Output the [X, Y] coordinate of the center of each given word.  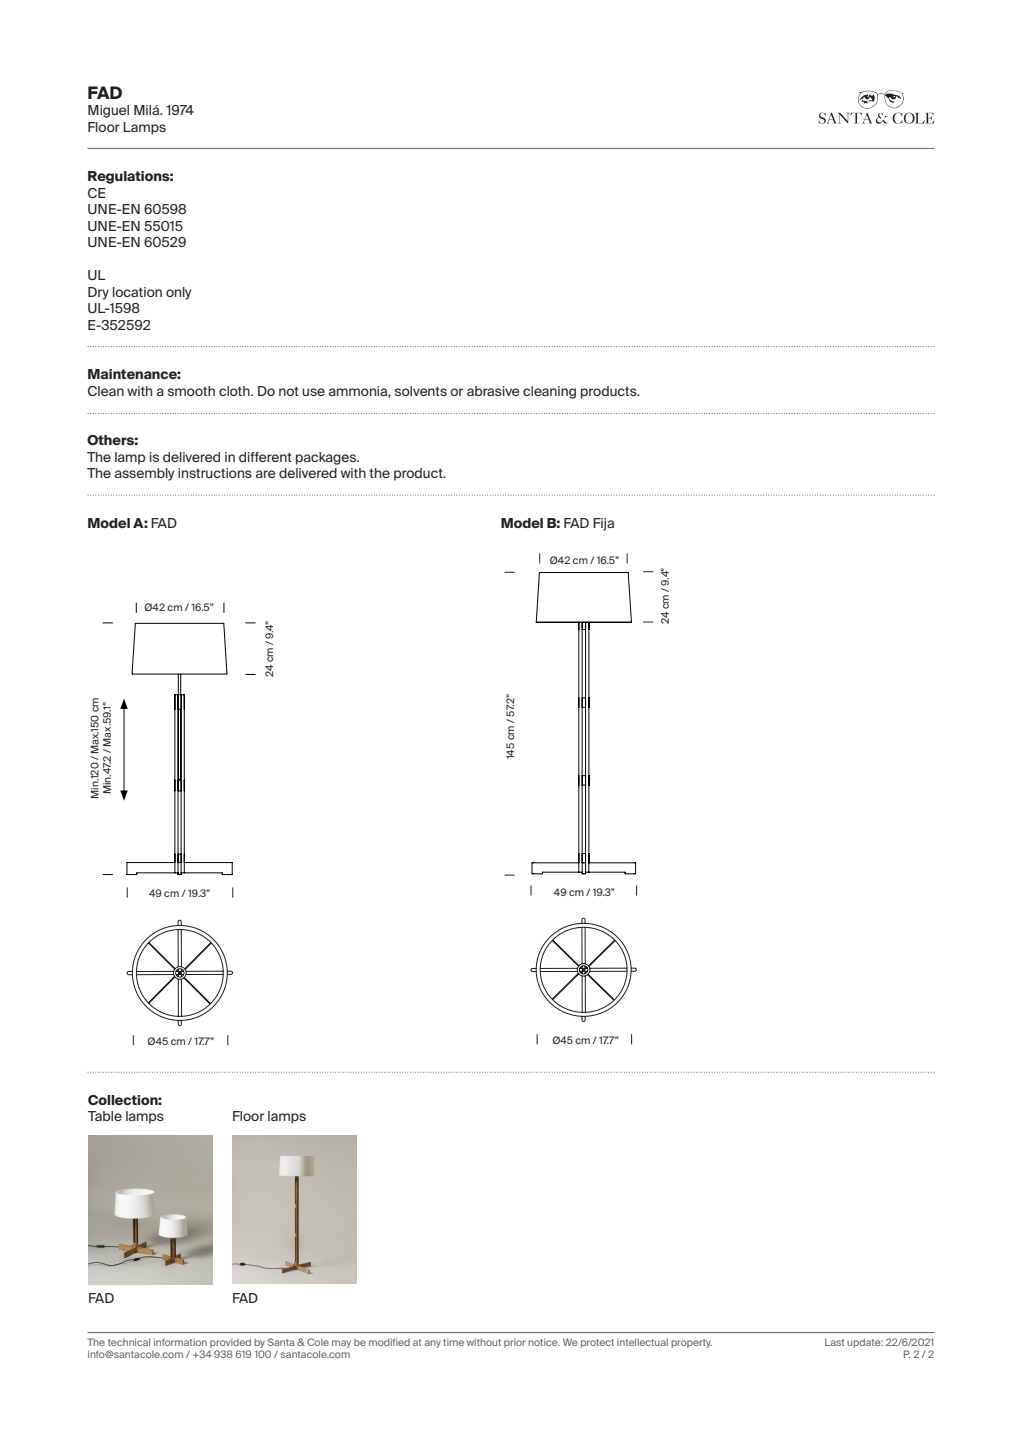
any [433, 1344]
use [313, 392]
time [453, 1342]
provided [230, 1343]
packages [327, 458]
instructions [215, 473]
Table [105, 1116]
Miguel [108, 111]
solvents [421, 391]
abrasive [493, 391]
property [691, 1343]
